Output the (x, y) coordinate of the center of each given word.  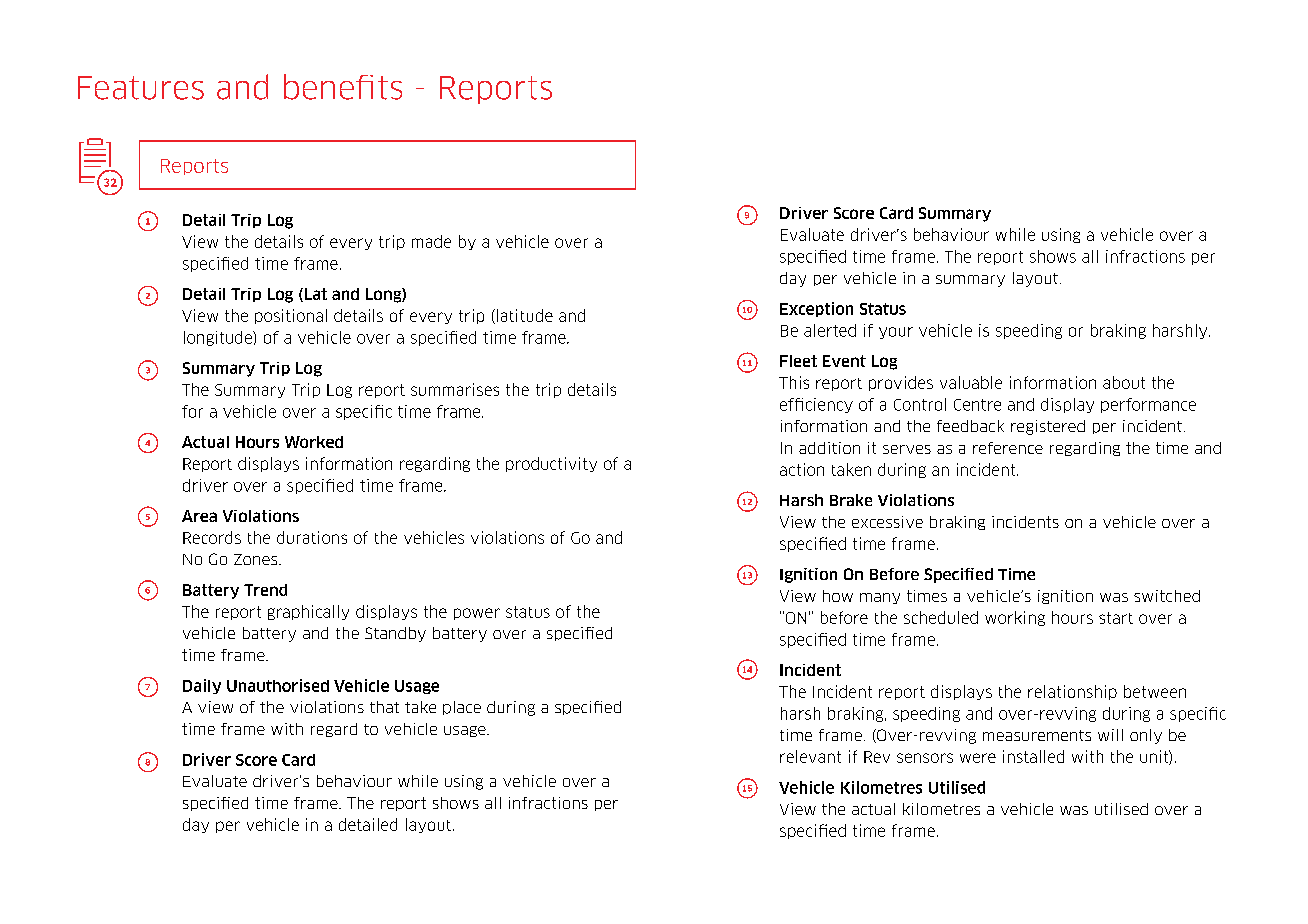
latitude (525, 315)
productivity (551, 464)
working (1015, 618)
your (896, 333)
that (384, 707)
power (477, 614)
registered (1048, 427)
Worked (314, 442)
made (431, 241)
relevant (810, 756)
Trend (265, 590)
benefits (343, 87)
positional (291, 316)
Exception (816, 309)
